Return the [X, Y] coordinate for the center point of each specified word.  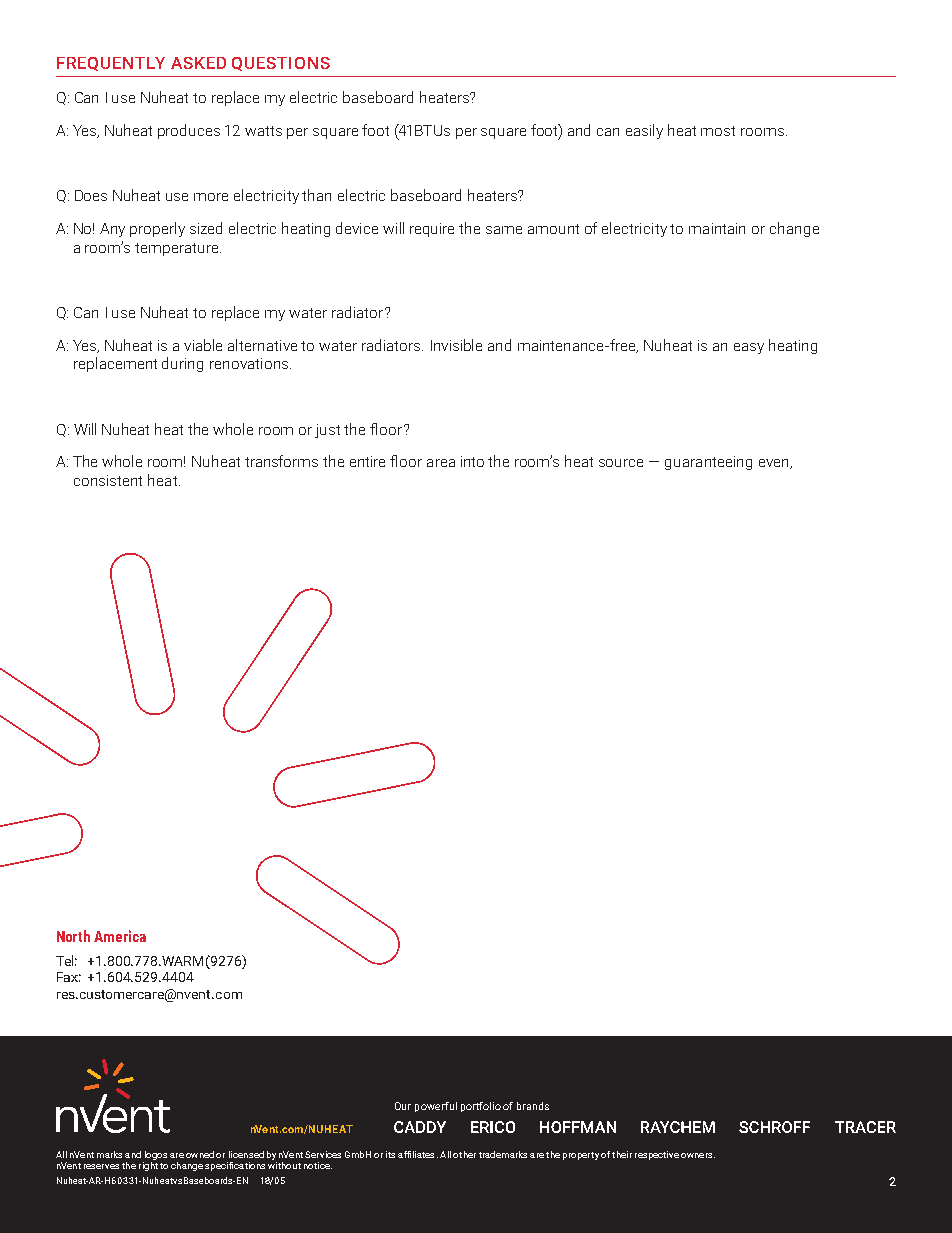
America [120, 936]
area [441, 463]
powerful [436, 1107]
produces [189, 131]
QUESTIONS [281, 64]
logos [156, 1155]
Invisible [456, 345]
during [182, 364]
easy [749, 348]
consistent [108, 480]
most [718, 131]
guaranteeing [708, 463]
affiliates [416, 1154]
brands [533, 1106]
